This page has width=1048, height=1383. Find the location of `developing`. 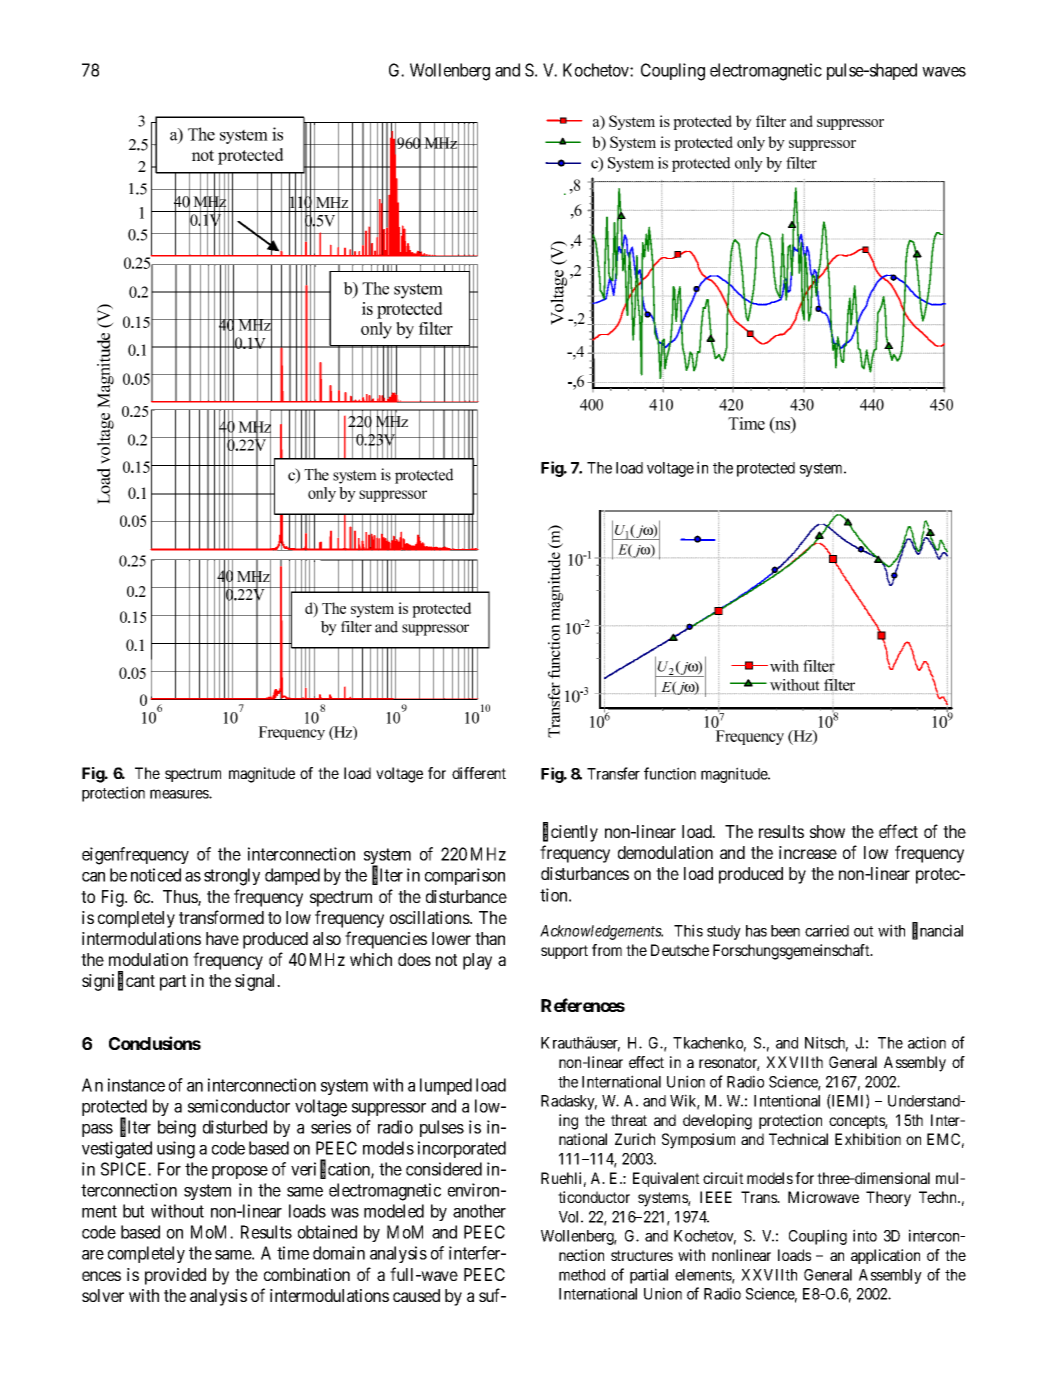

developing is located at coordinates (717, 1122).
